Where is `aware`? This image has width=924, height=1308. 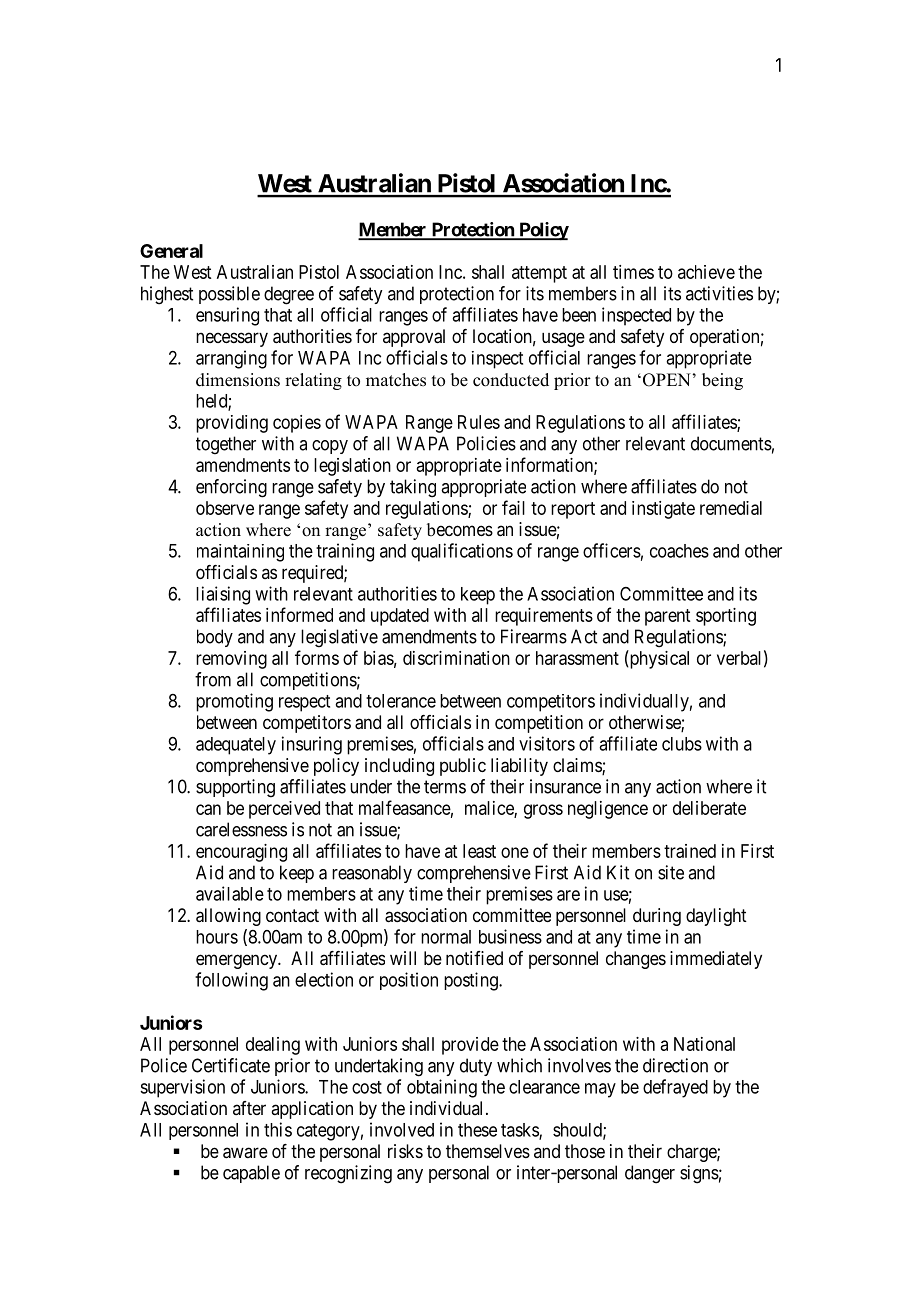
aware is located at coordinates (245, 1153).
